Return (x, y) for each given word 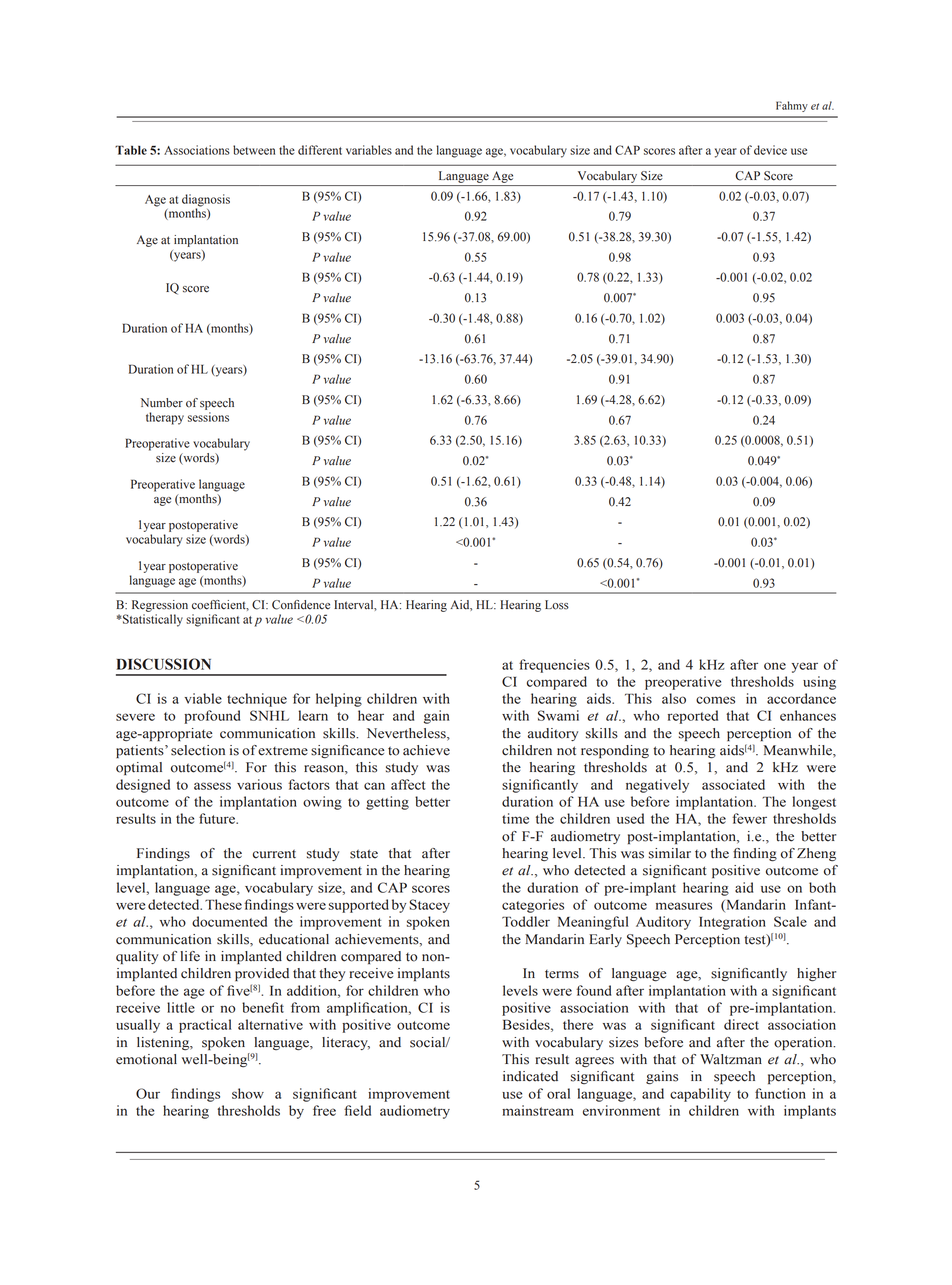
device (770, 150)
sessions (208, 417)
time (515, 818)
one (775, 666)
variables (369, 150)
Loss (557, 605)
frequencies (554, 666)
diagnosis (206, 201)
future (218, 818)
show (248, 1093)
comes (715, 700)
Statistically (152, 620)
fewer (749, 818)
